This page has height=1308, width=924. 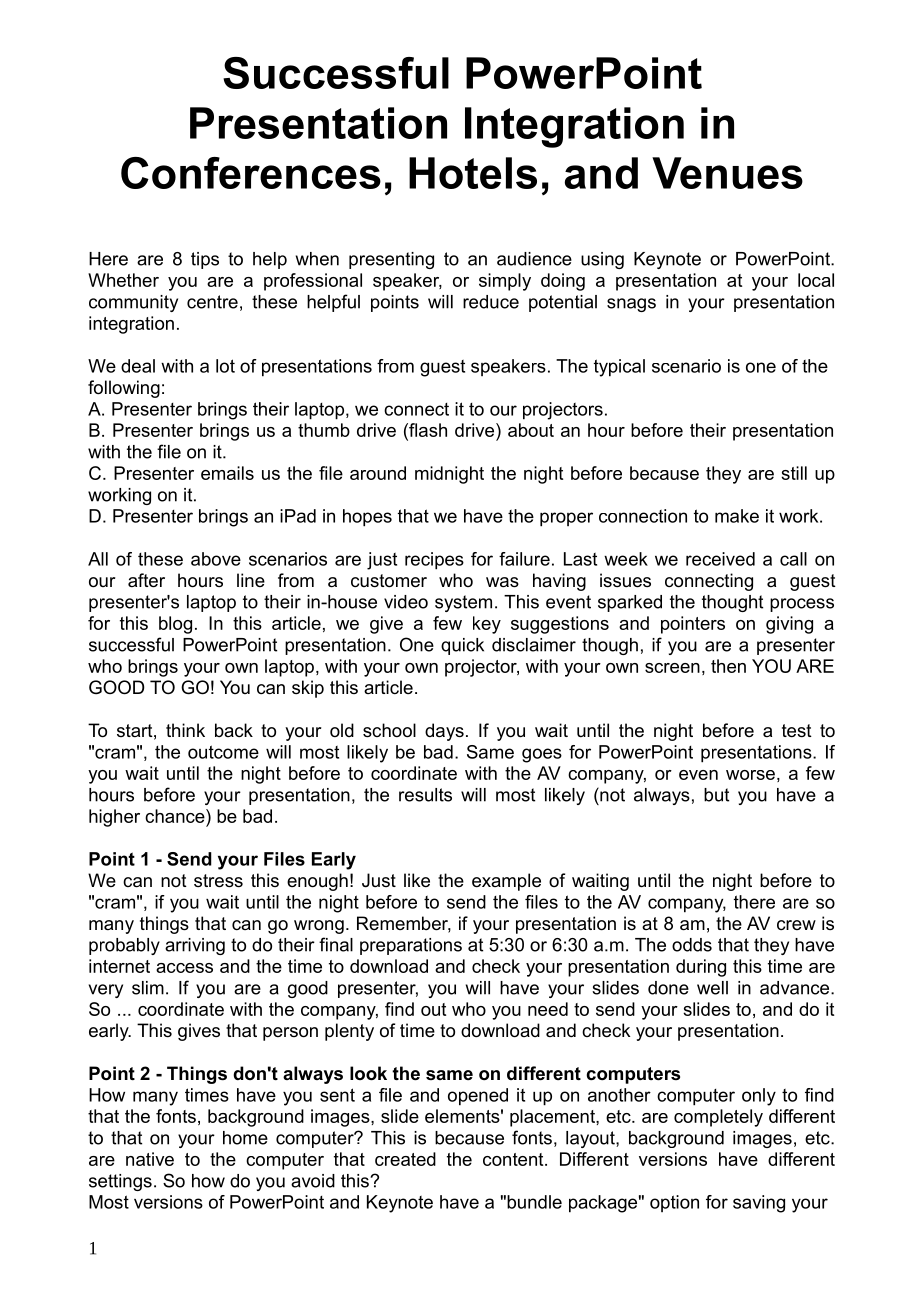 I want to click on Venues, so click(x=727, y=173).
